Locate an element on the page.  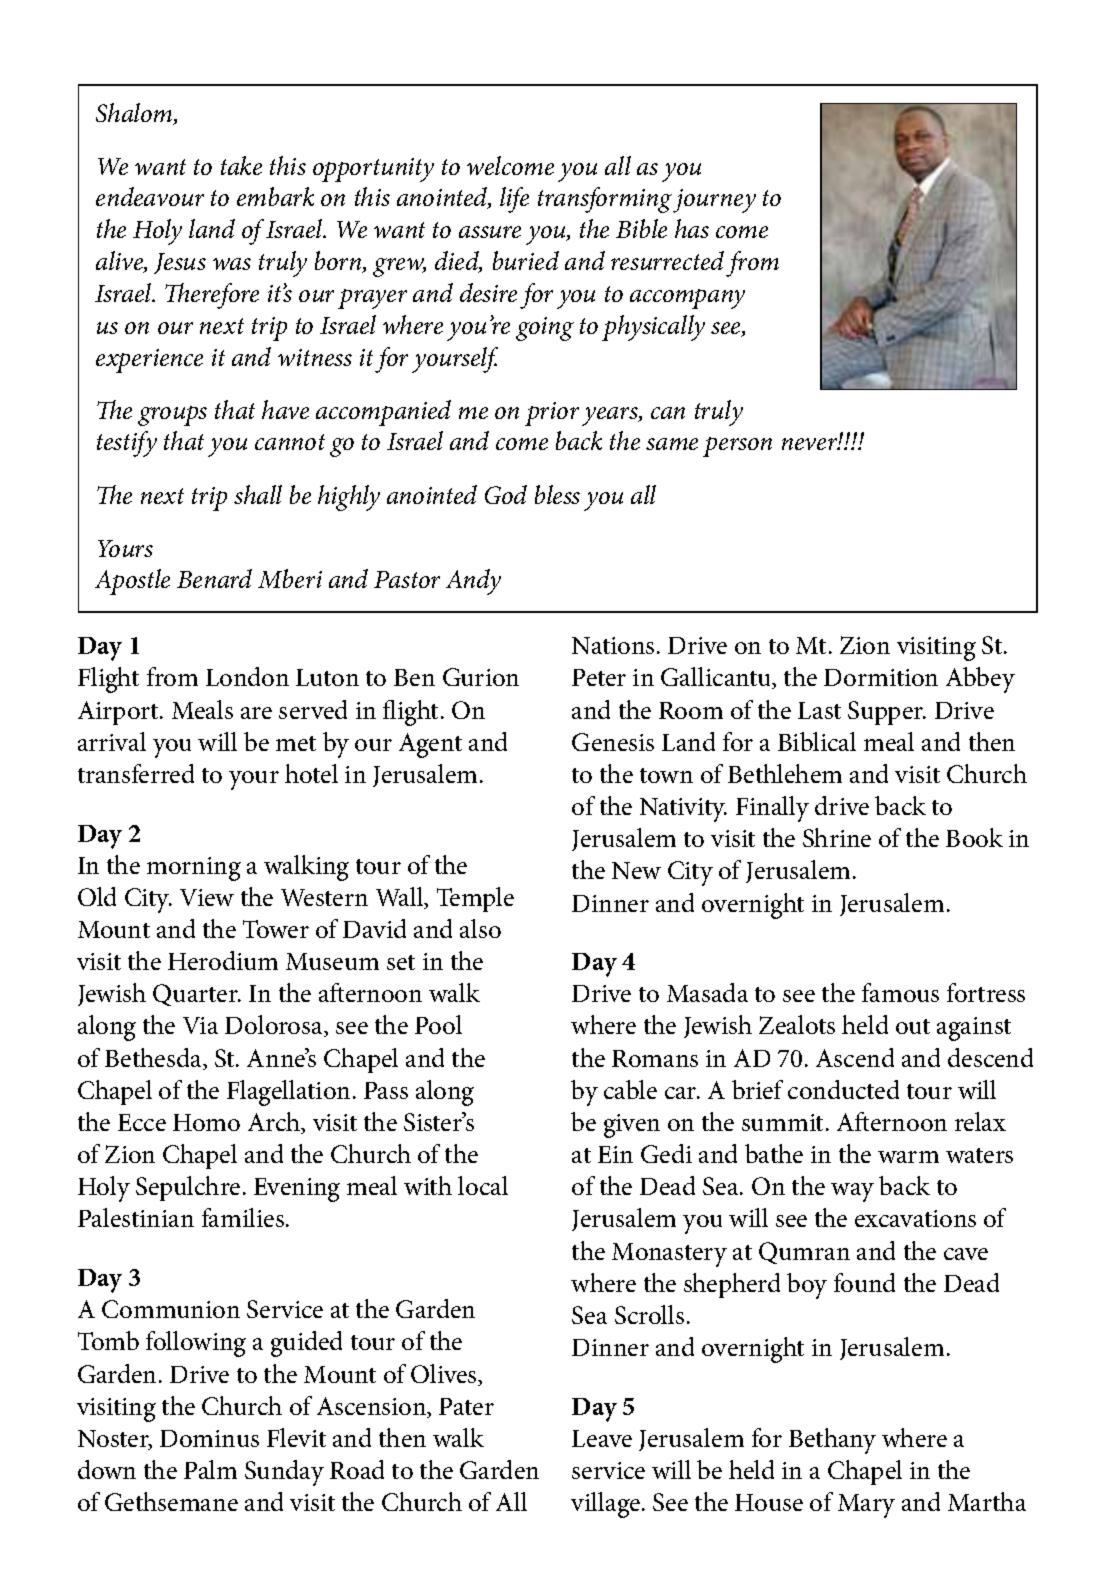
morning is located at coordinates (194, 869).
